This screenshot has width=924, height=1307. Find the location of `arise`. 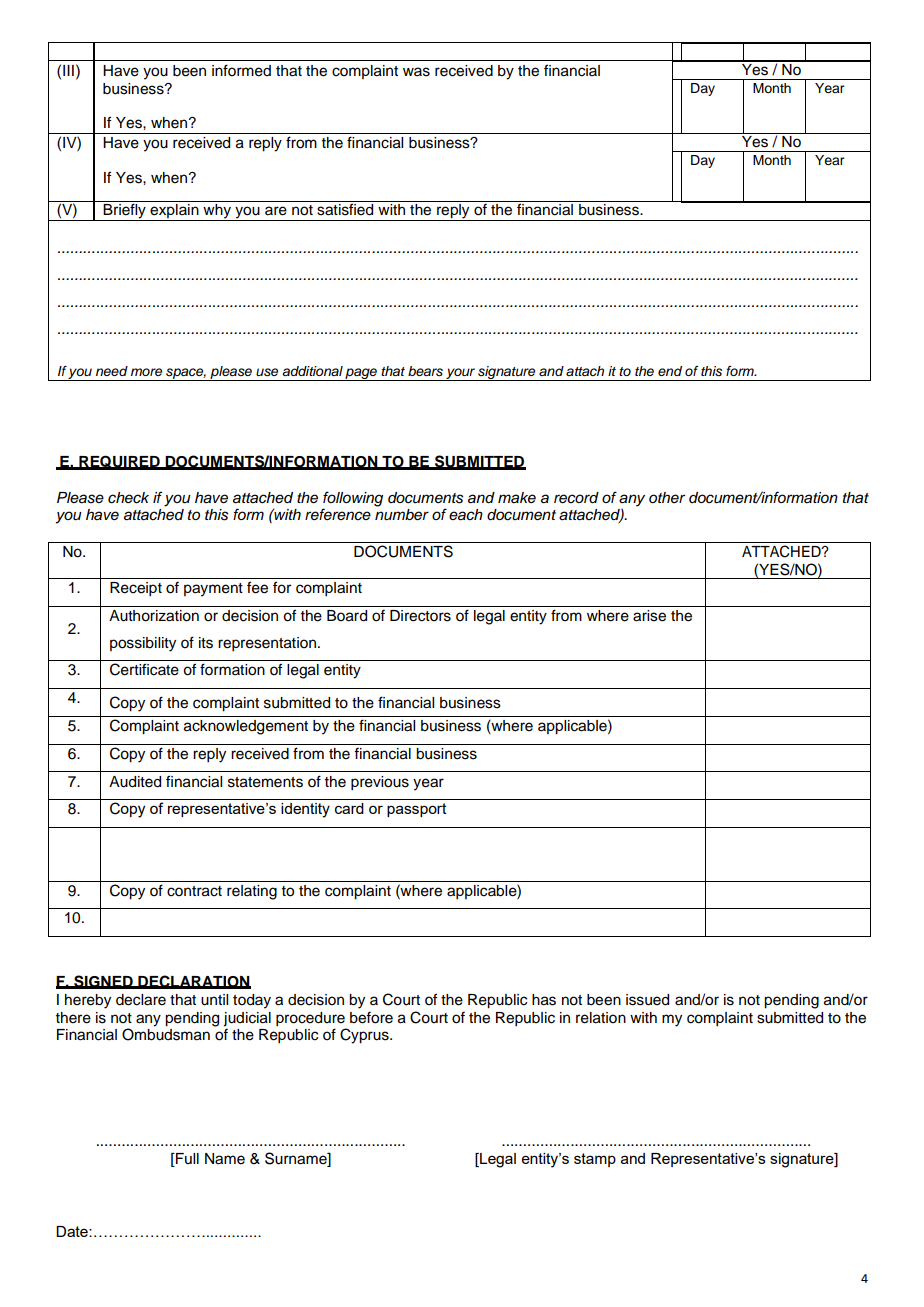

arise is located at coordinates (649, 616).
